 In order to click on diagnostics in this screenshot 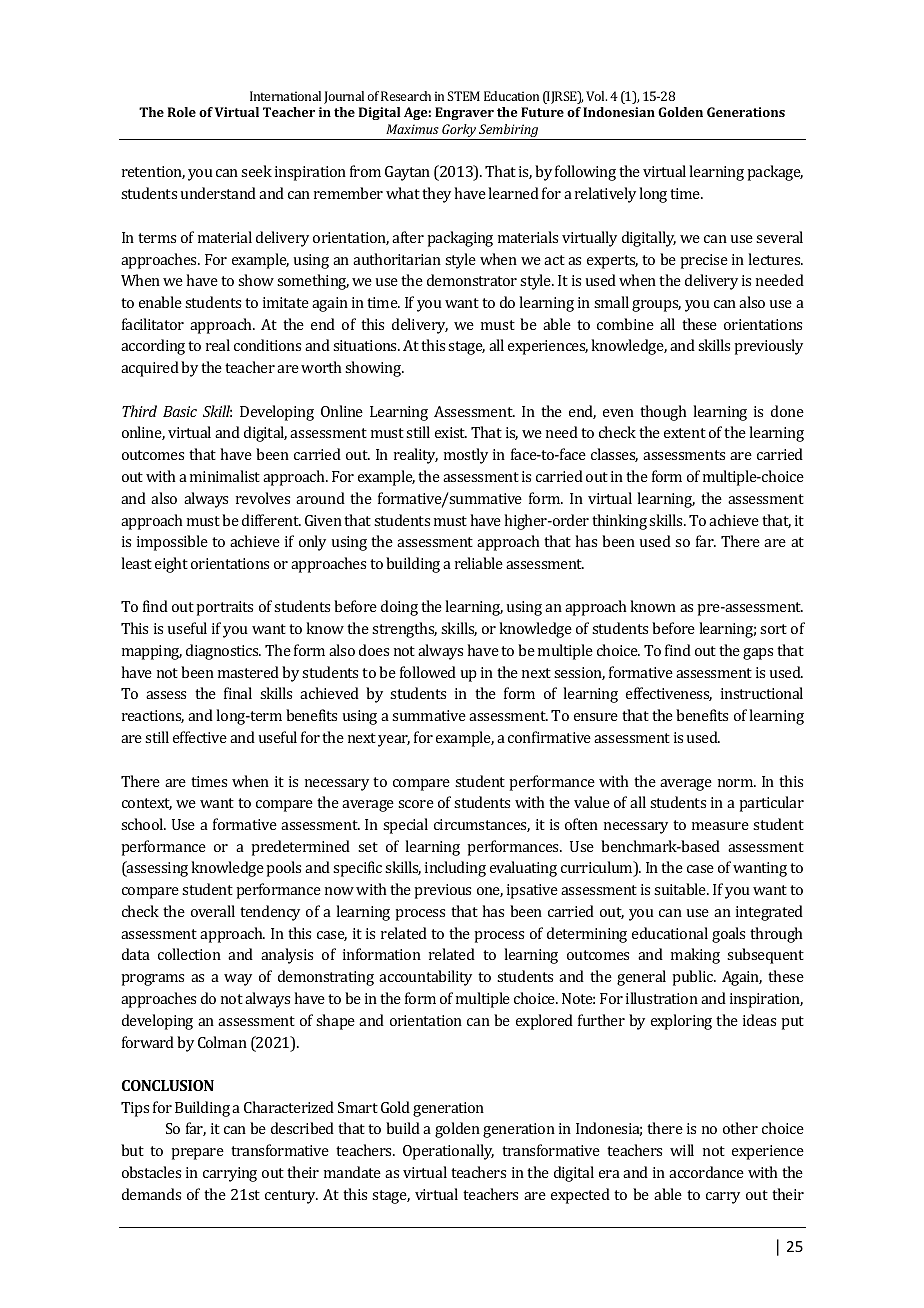, I will do `click(223, 652)`.
